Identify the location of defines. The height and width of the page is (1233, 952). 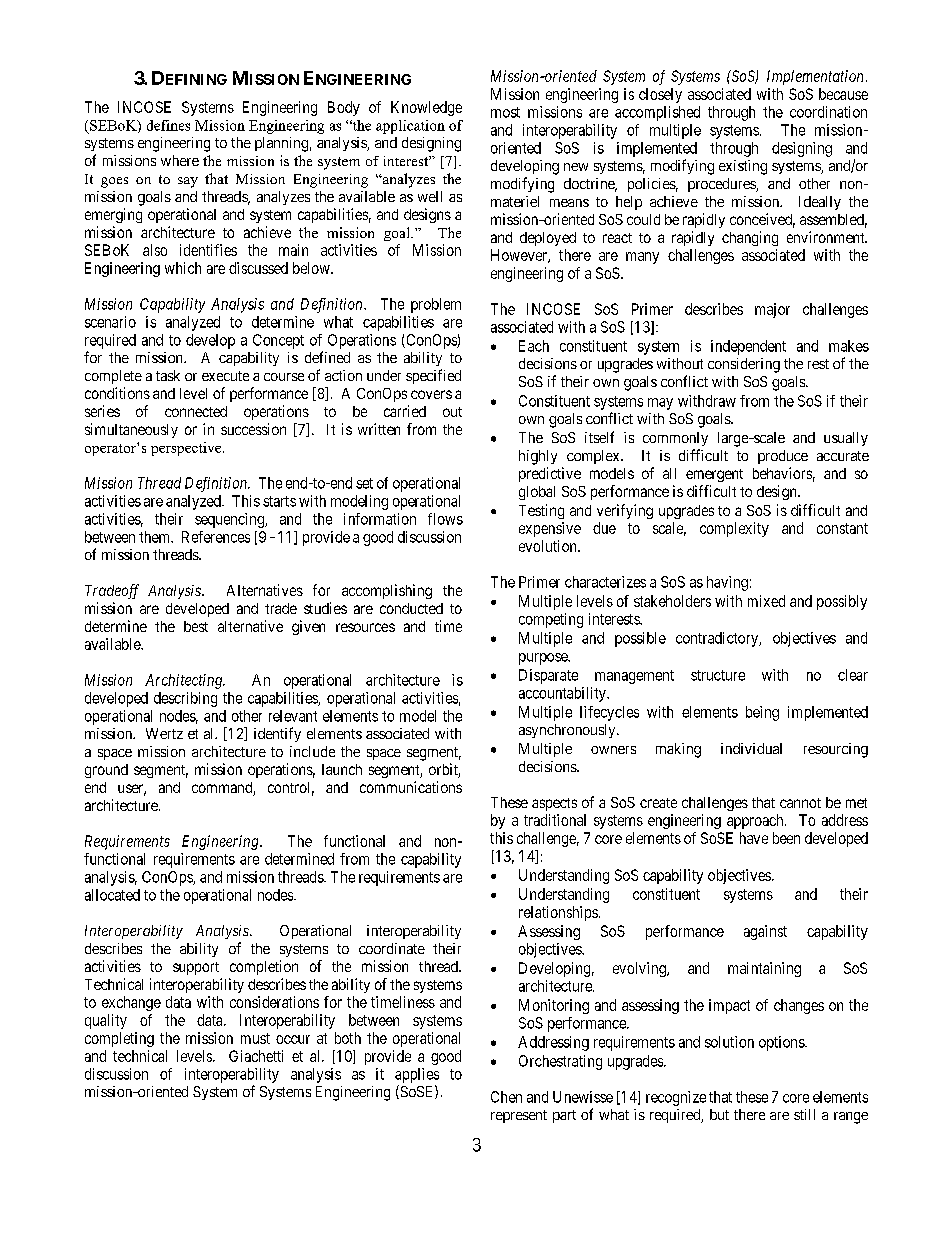
(168, 125).
